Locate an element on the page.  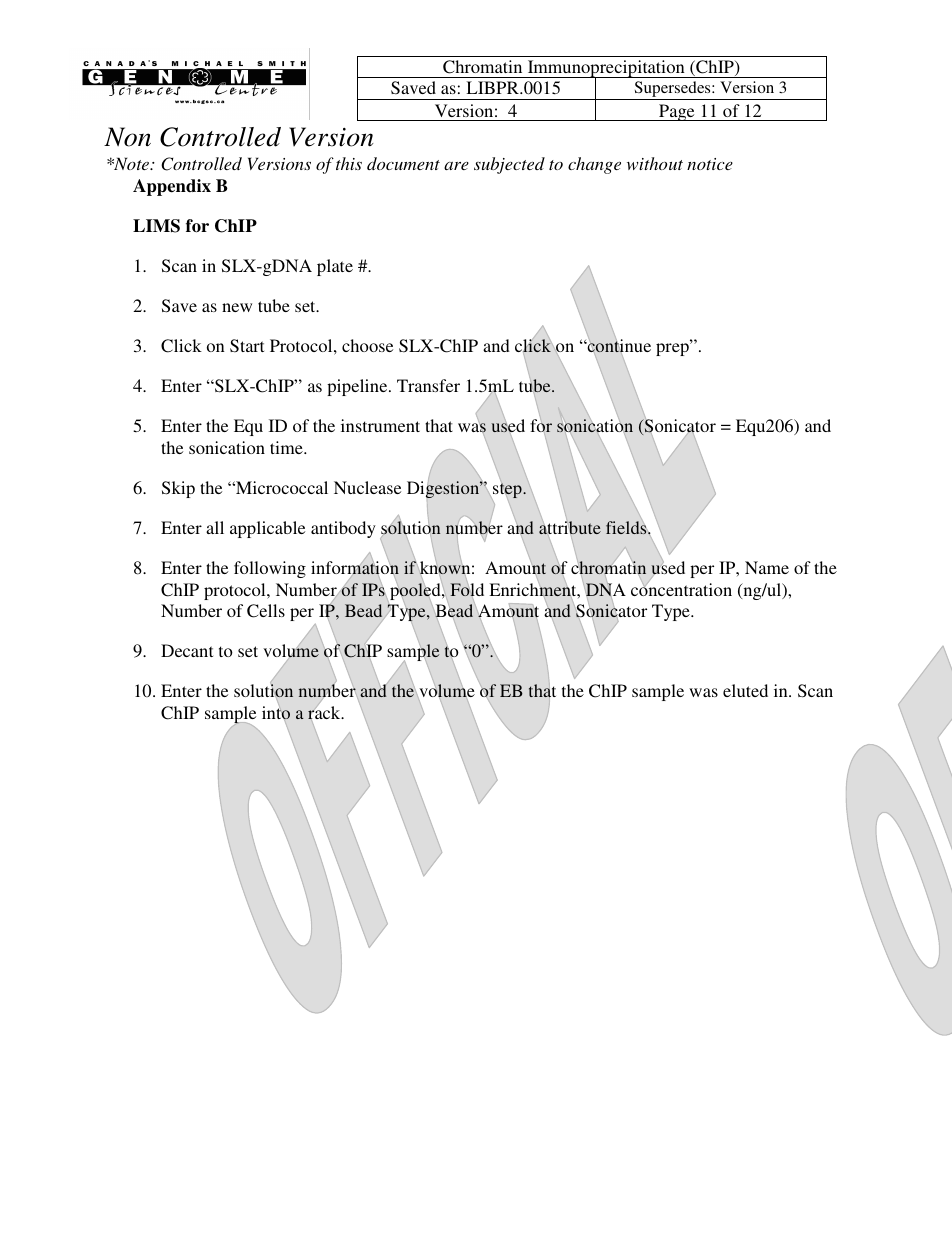
Transfer is located at coordinates (428, 385).
